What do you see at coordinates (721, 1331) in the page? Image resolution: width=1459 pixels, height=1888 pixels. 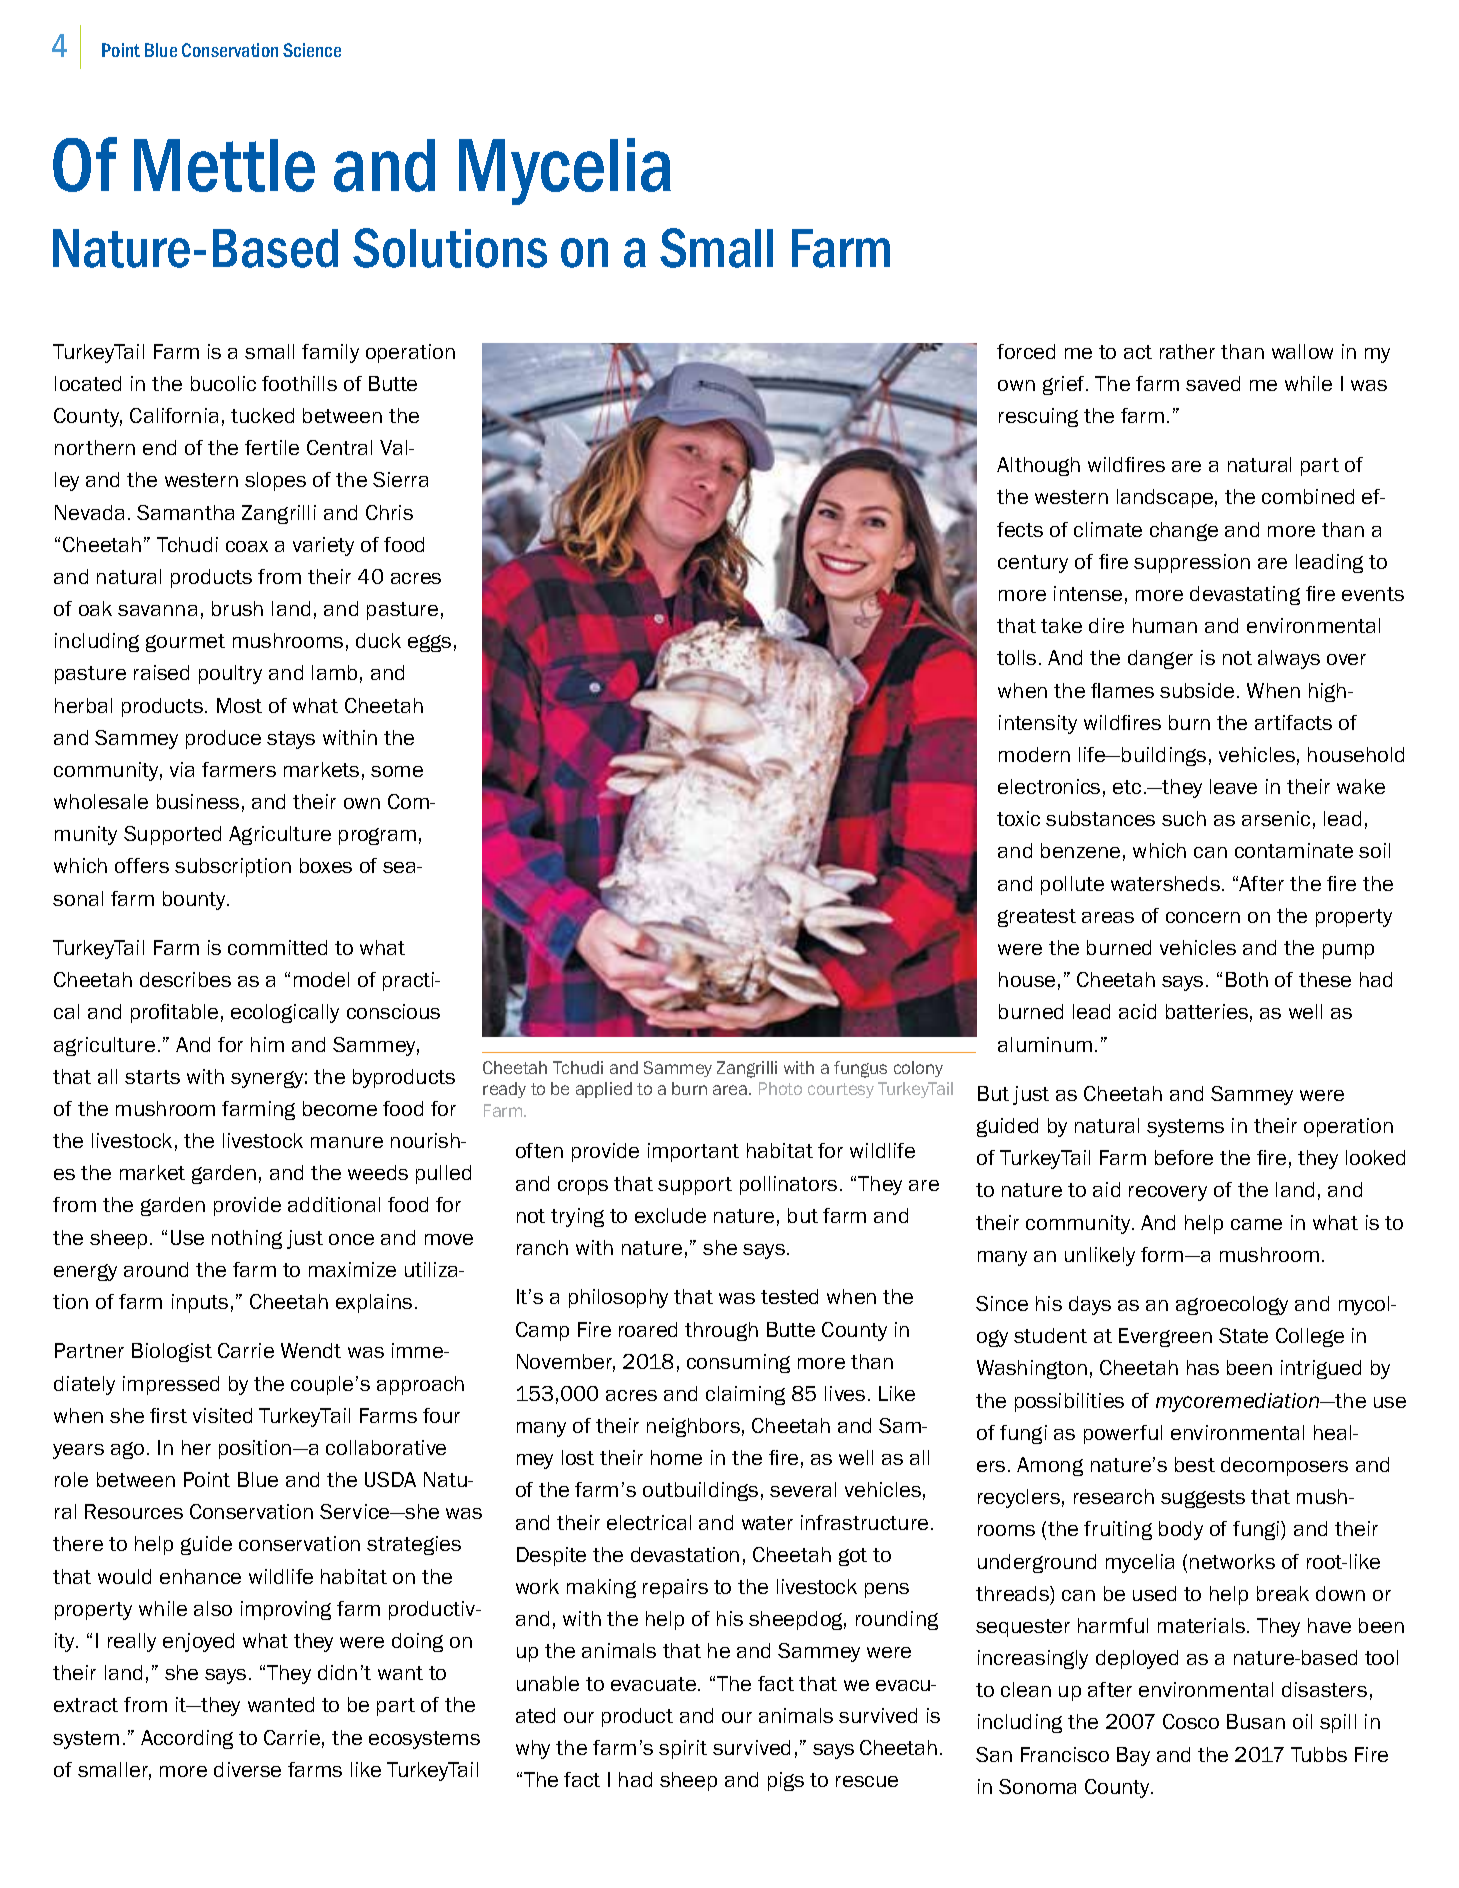 I see `through` at bounding box center [721, 1331].
